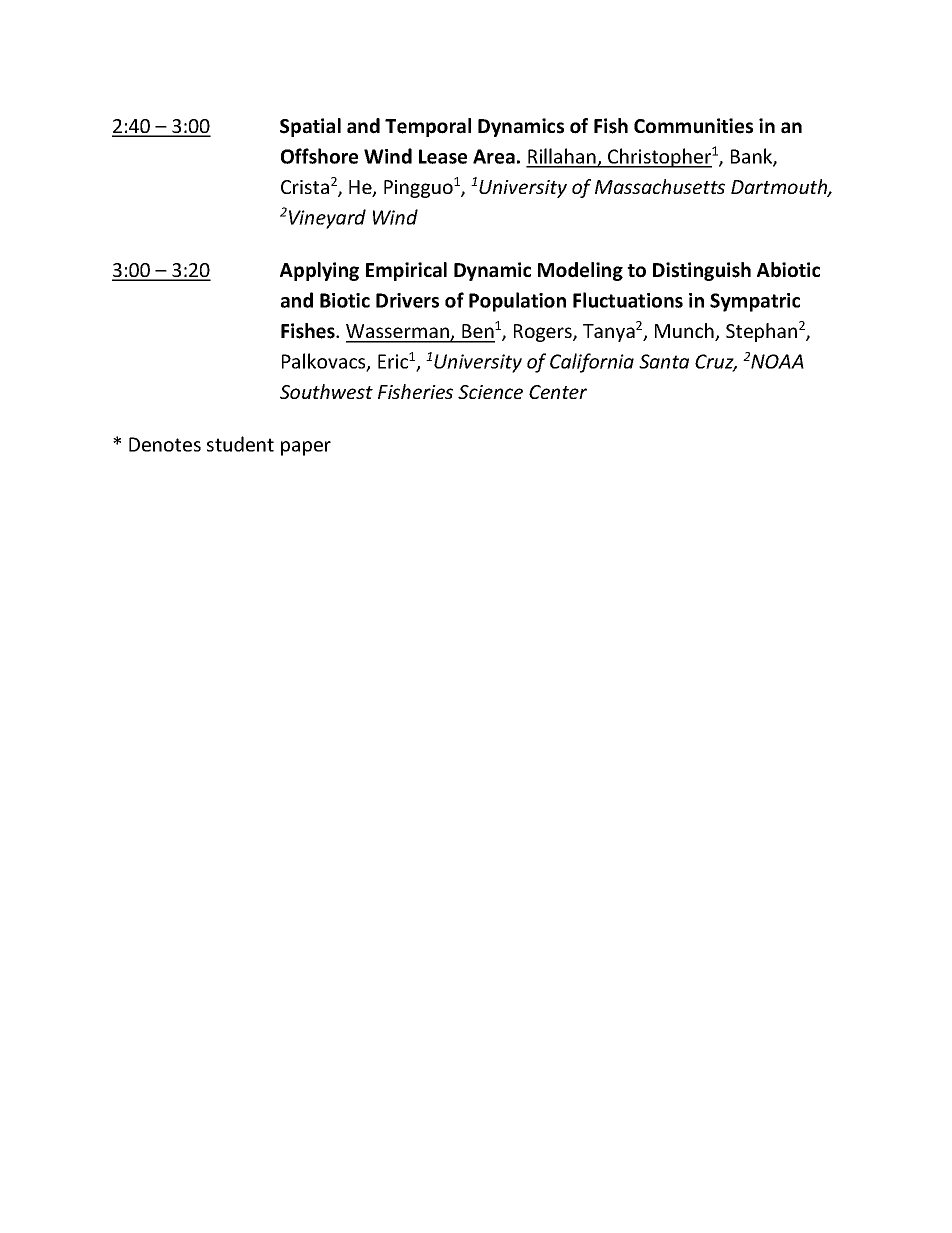 This document has width=952, height=1233. Describe the element at coordinates (240, 444) in the document. I see `student` at that location.
